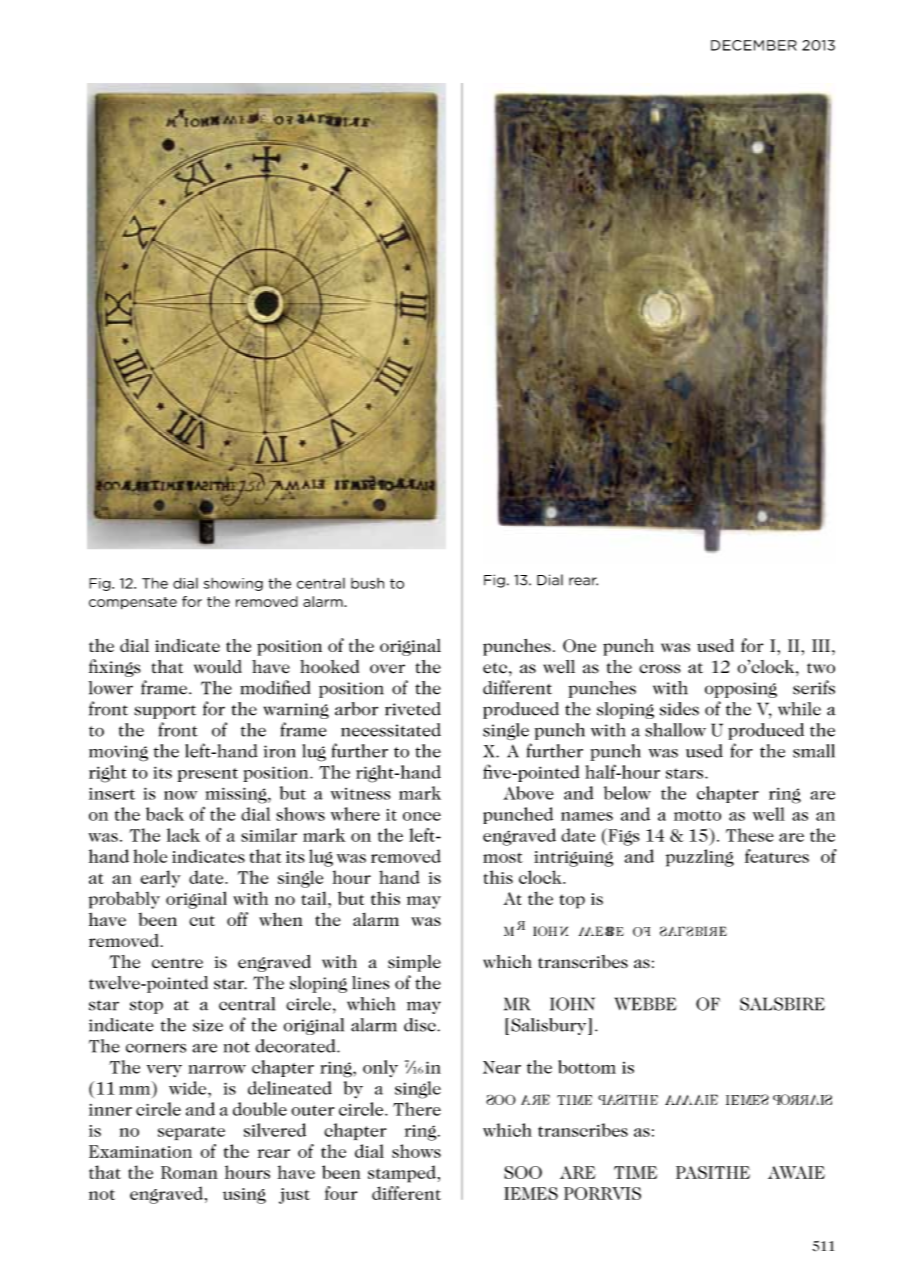 This image has height=1288, width=924. What do you see at coordinates (523, 1172) in the image?
I see `SOO` at bounding box center [523, 1172].
